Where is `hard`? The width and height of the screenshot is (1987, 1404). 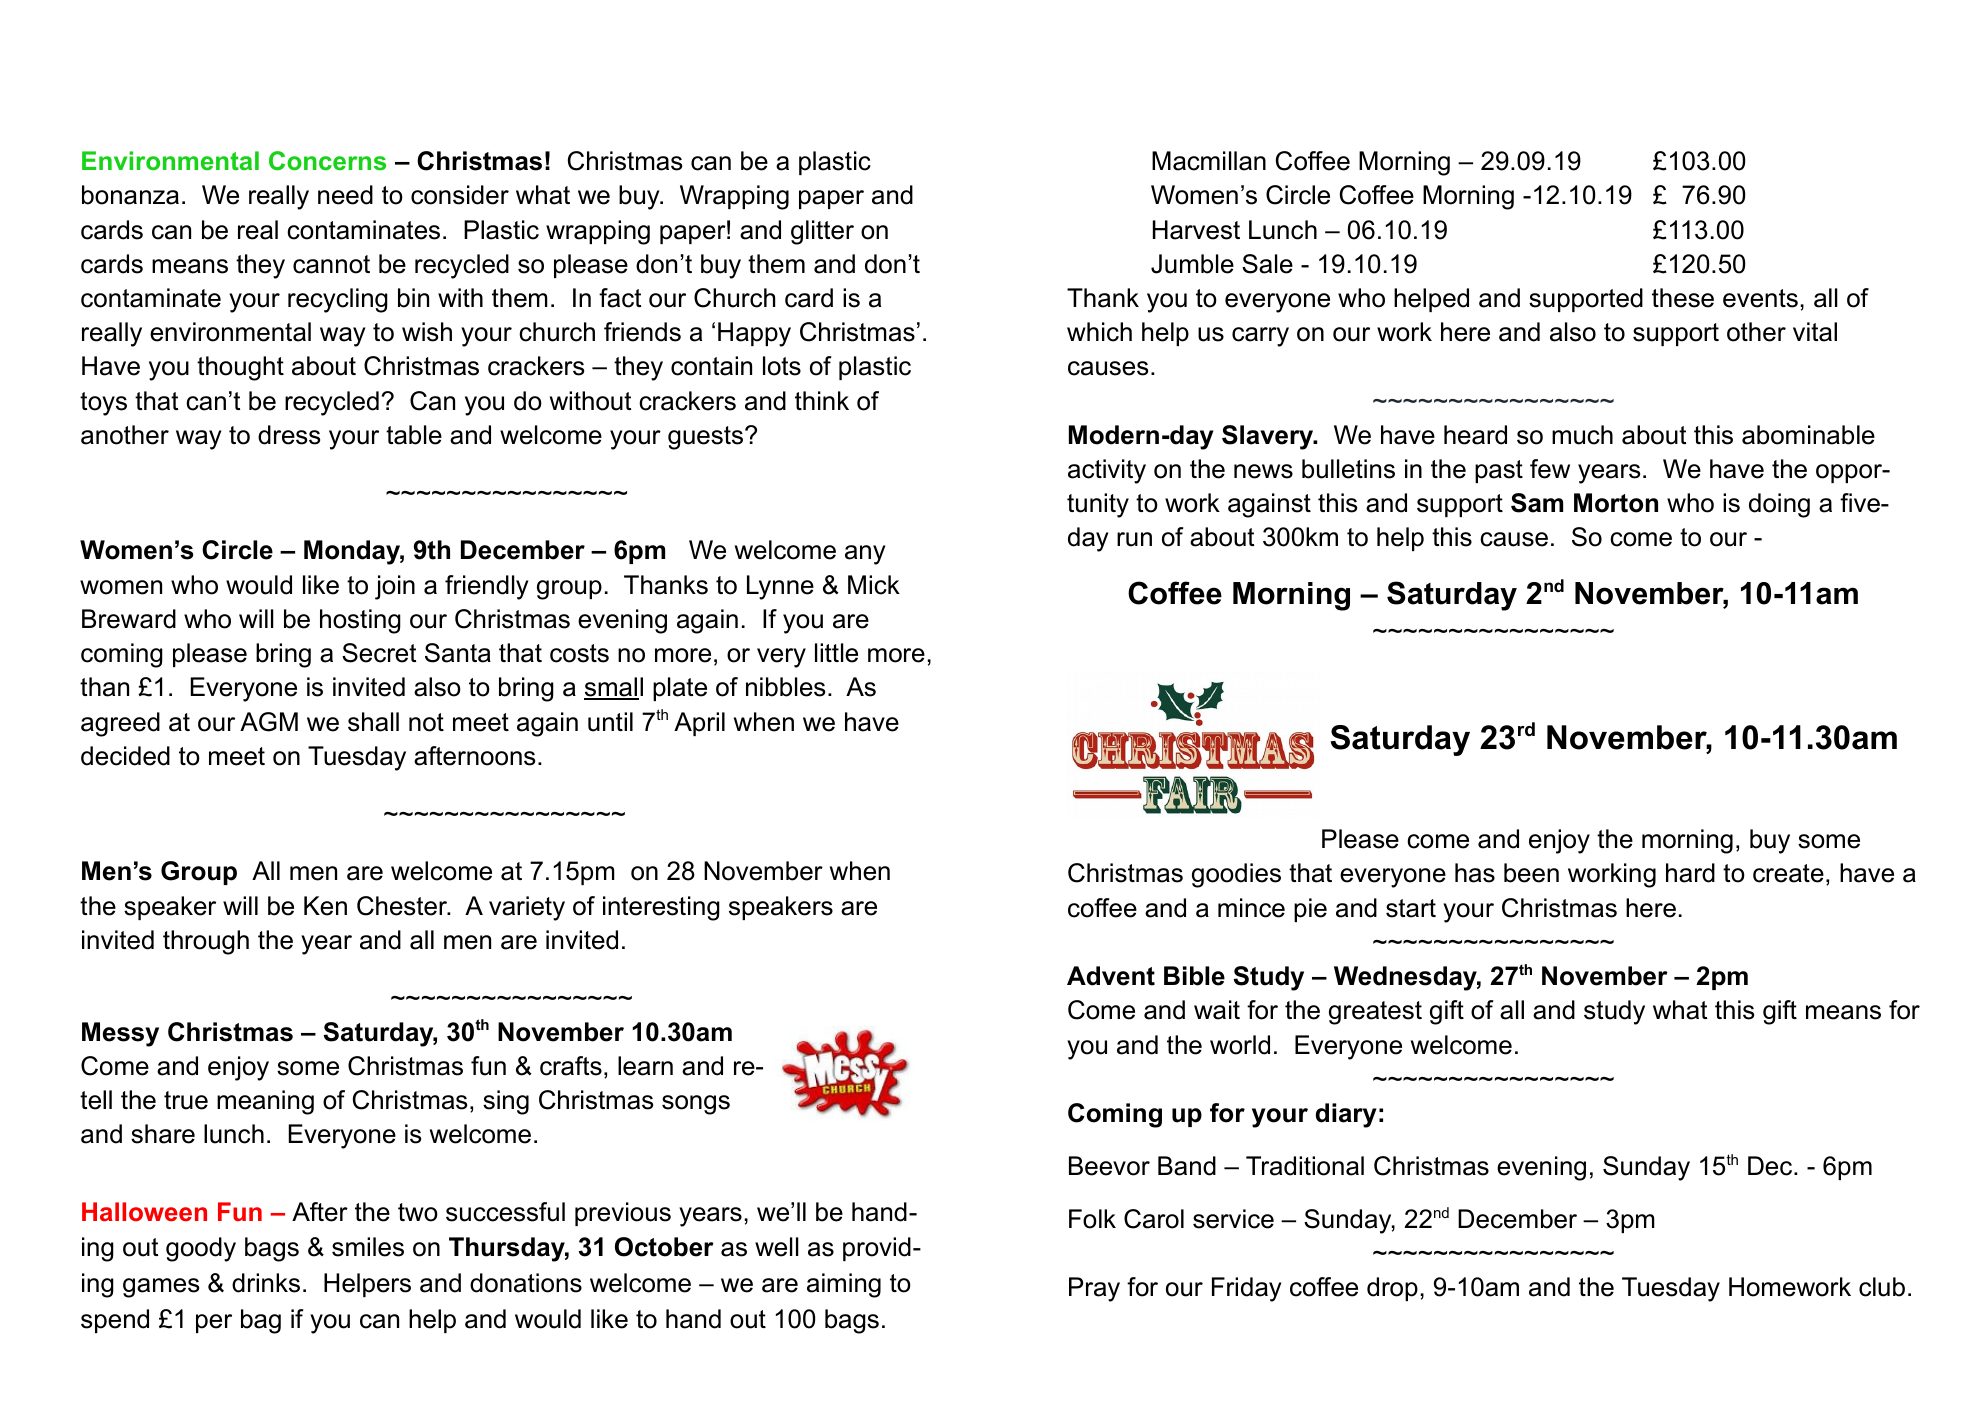 hard is located at coordinates (1690, 873).
